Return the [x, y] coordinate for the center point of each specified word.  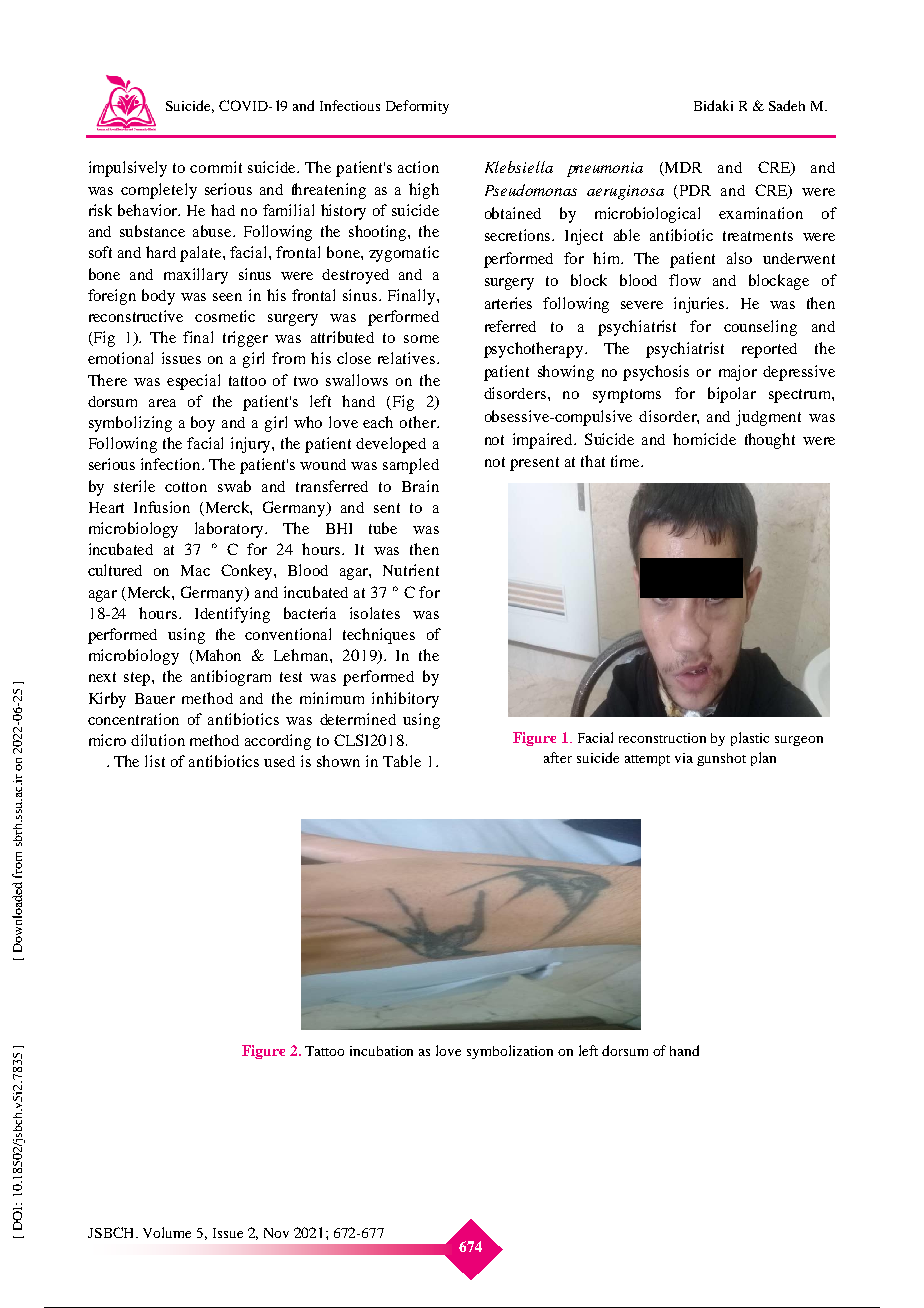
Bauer [155, 698]
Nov [276, 1233]
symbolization [510, 1052]
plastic [750, 739]
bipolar [732, 395]
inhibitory [405, 700]
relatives [406, 358]
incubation [381, 1051]
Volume [167, 1232]
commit [216, 167]
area [162, 403]
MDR [682, 169]
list [155, 761]
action [418, 167]
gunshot [721, 759]
